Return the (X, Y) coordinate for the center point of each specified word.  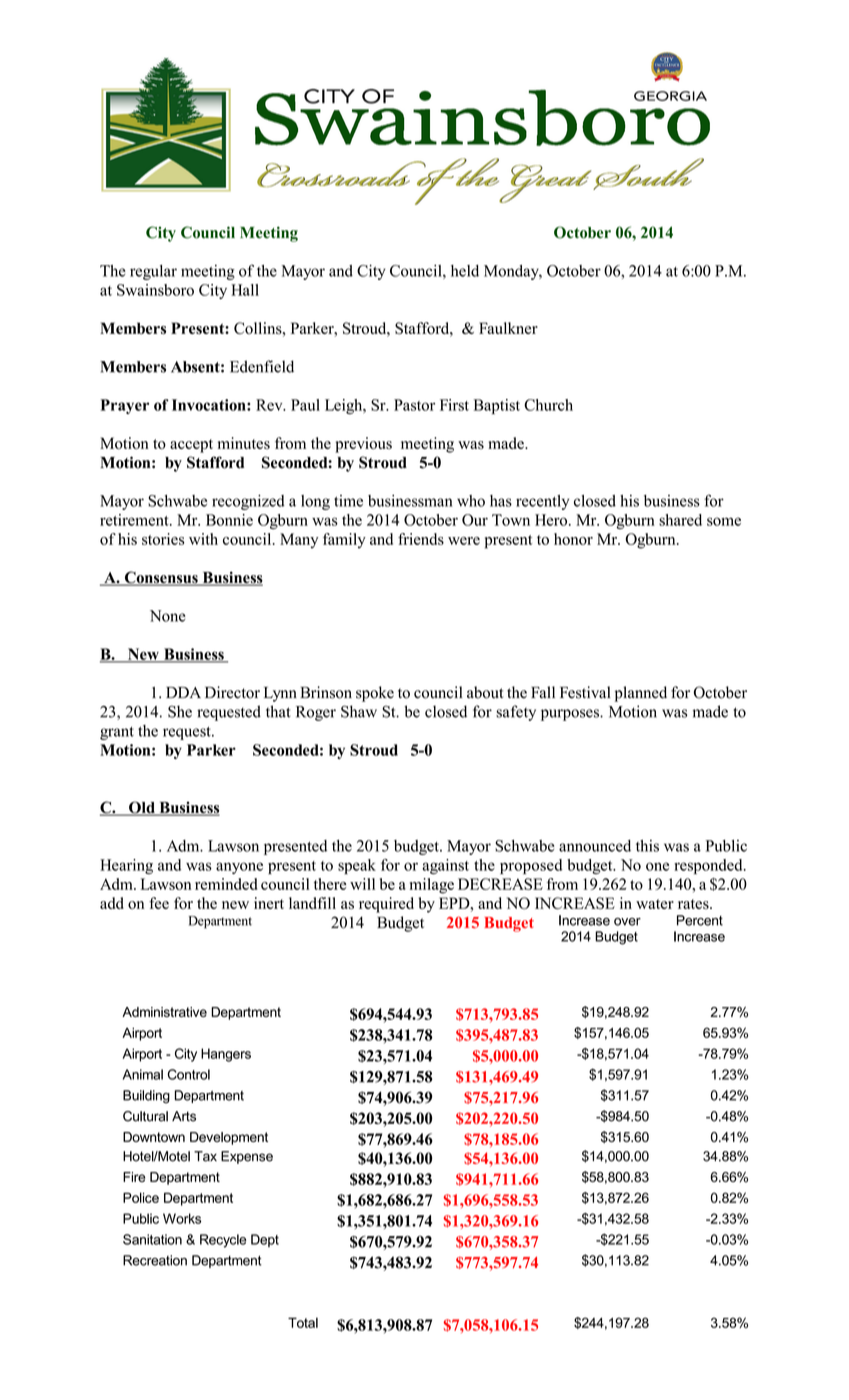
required (386, 905)
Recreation (155, 1260)
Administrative (164, 1012)
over (627, 922)
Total (303, 1322)
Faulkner (508, 328)
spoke (375, 694)
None (168, 616)
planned (641, 694)
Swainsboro (155, 290)
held (465, 271)
